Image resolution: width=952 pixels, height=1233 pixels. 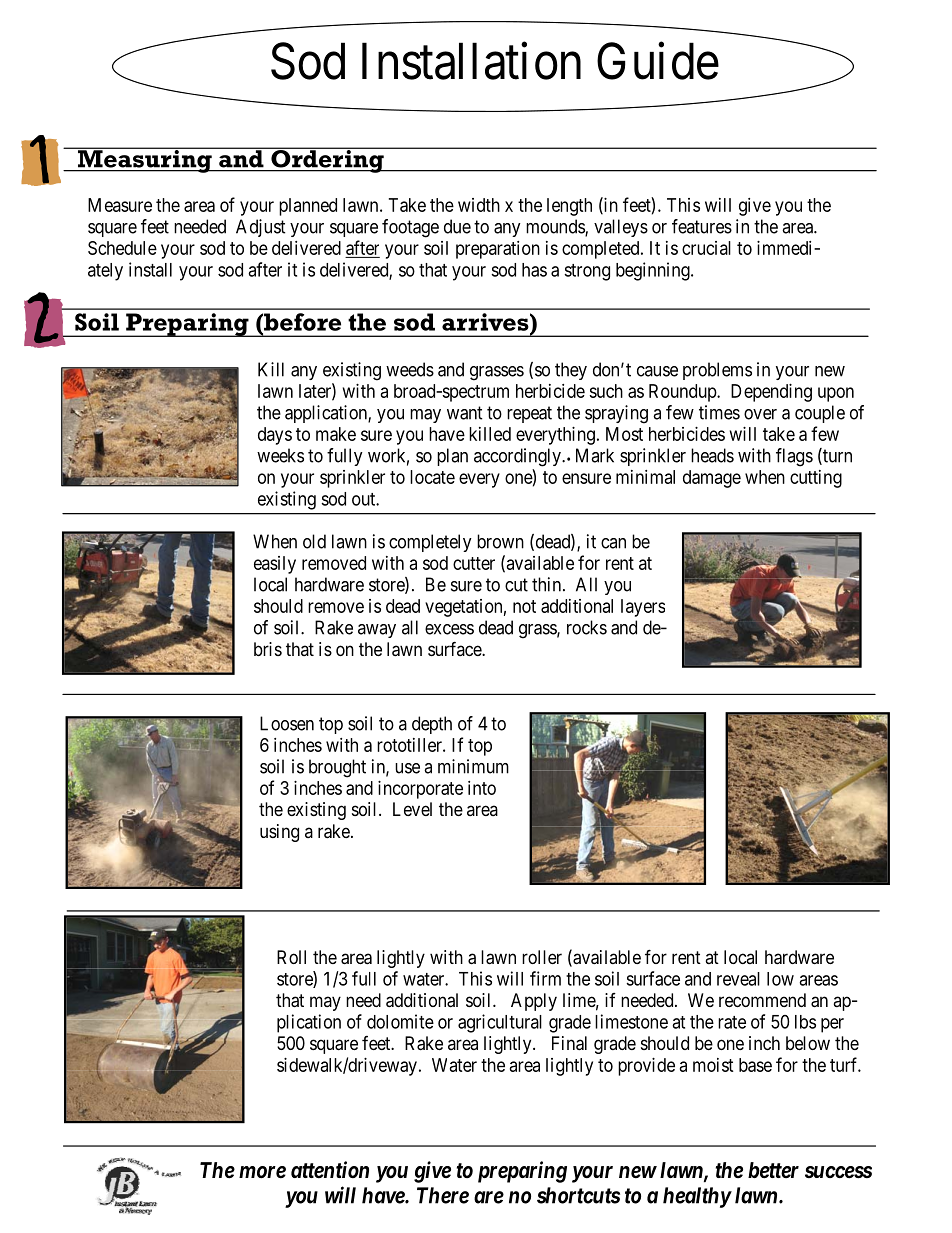 What do you see at coordinates (738, 979) in the screenshot?
I see `reveal` at bounding box center [738, 979].
